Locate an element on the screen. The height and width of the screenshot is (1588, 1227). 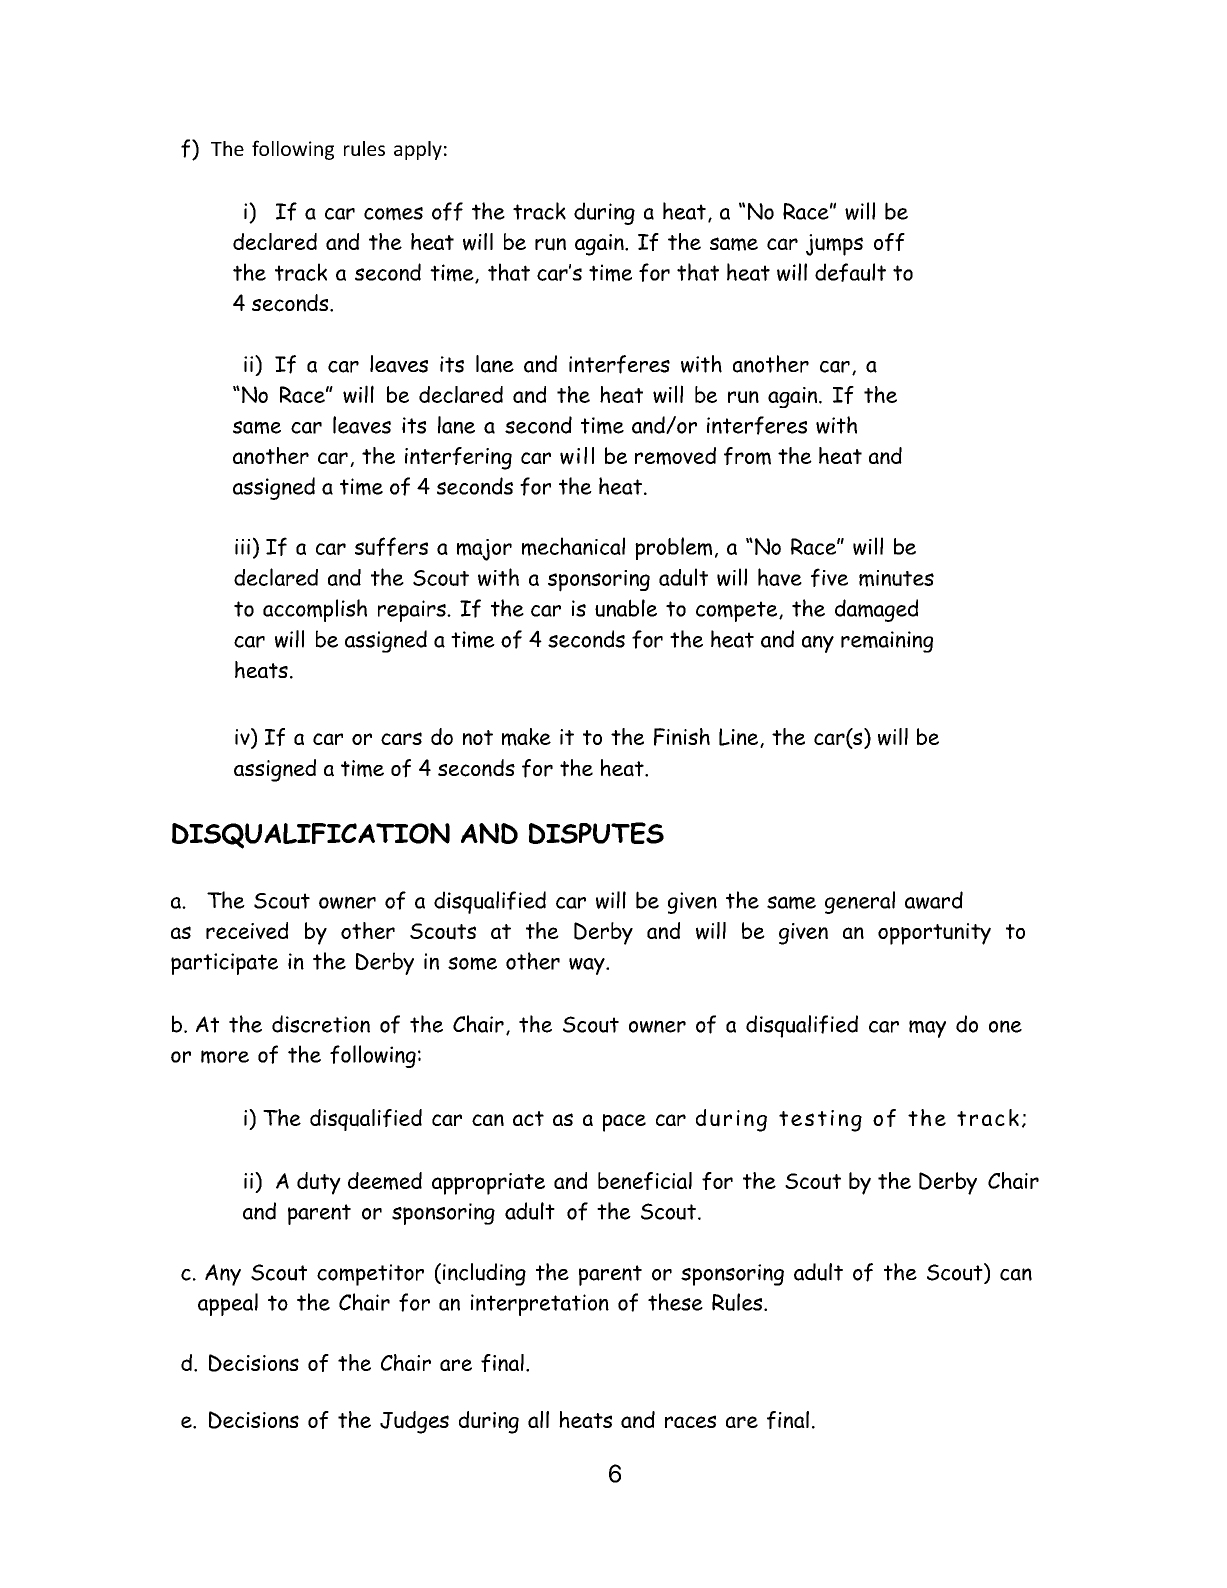
pace is located at coordinates (624, 1123).
